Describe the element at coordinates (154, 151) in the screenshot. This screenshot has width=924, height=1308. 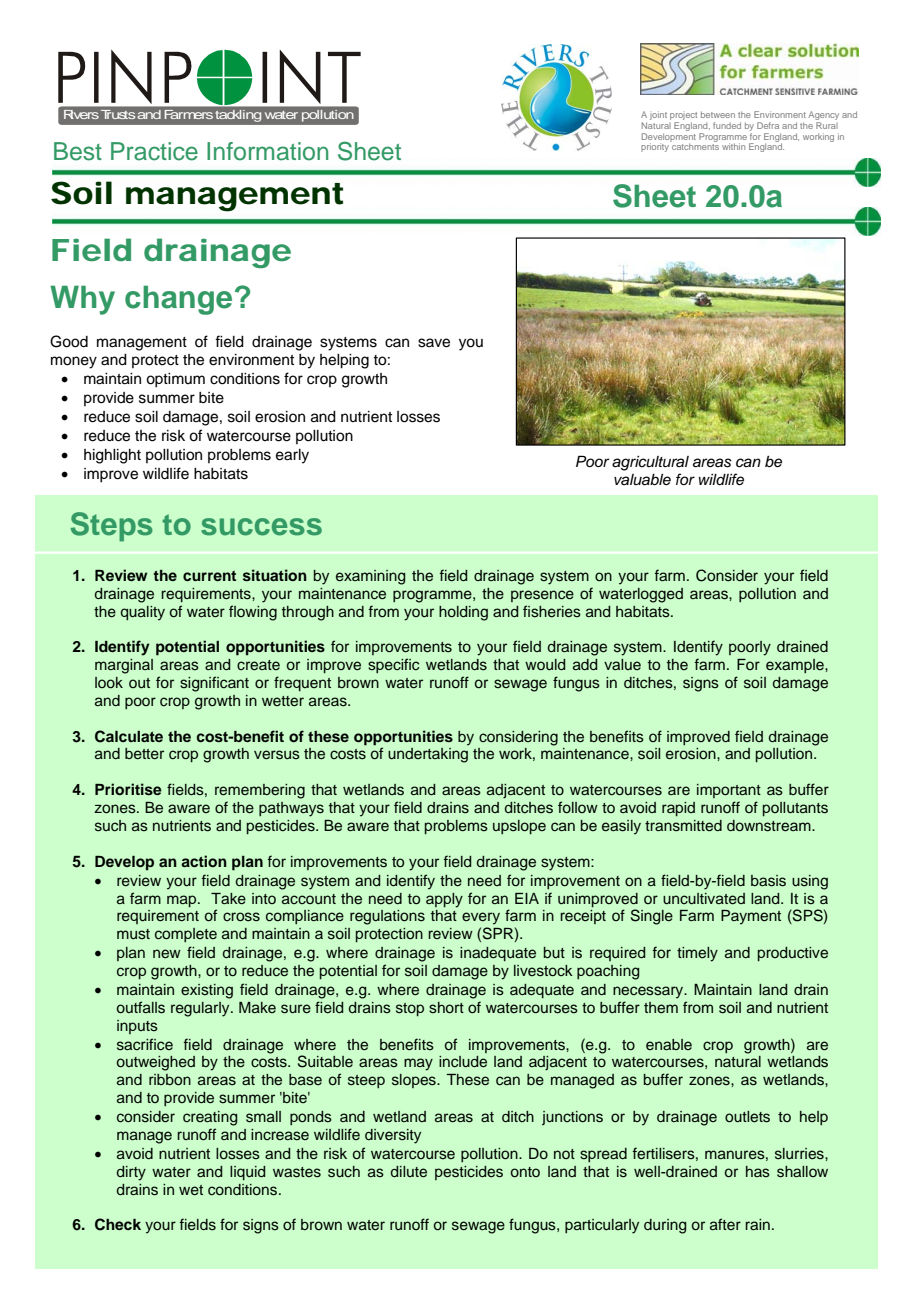
I see `Practice` at that location.
